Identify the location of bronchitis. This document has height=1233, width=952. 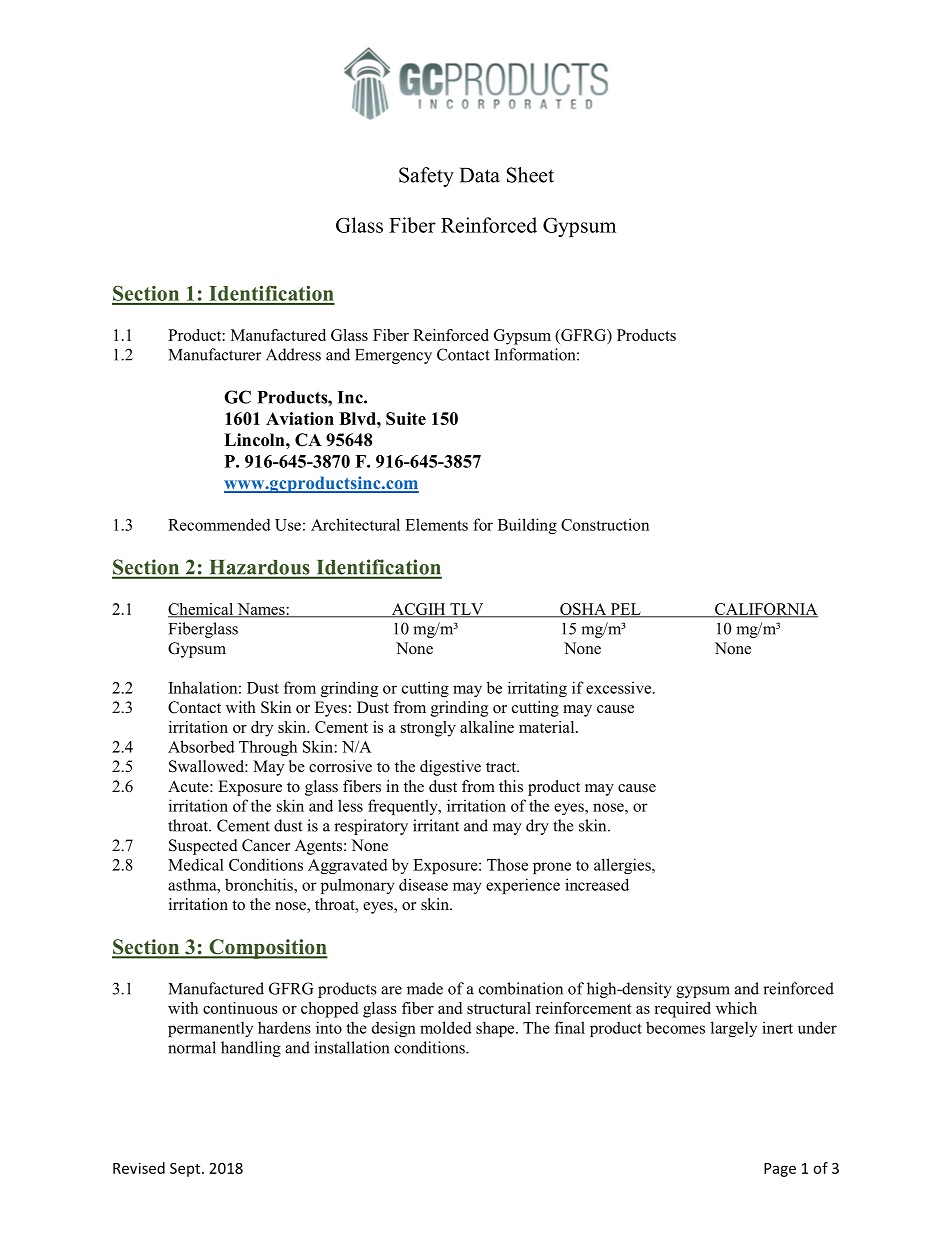
(260, 884).
